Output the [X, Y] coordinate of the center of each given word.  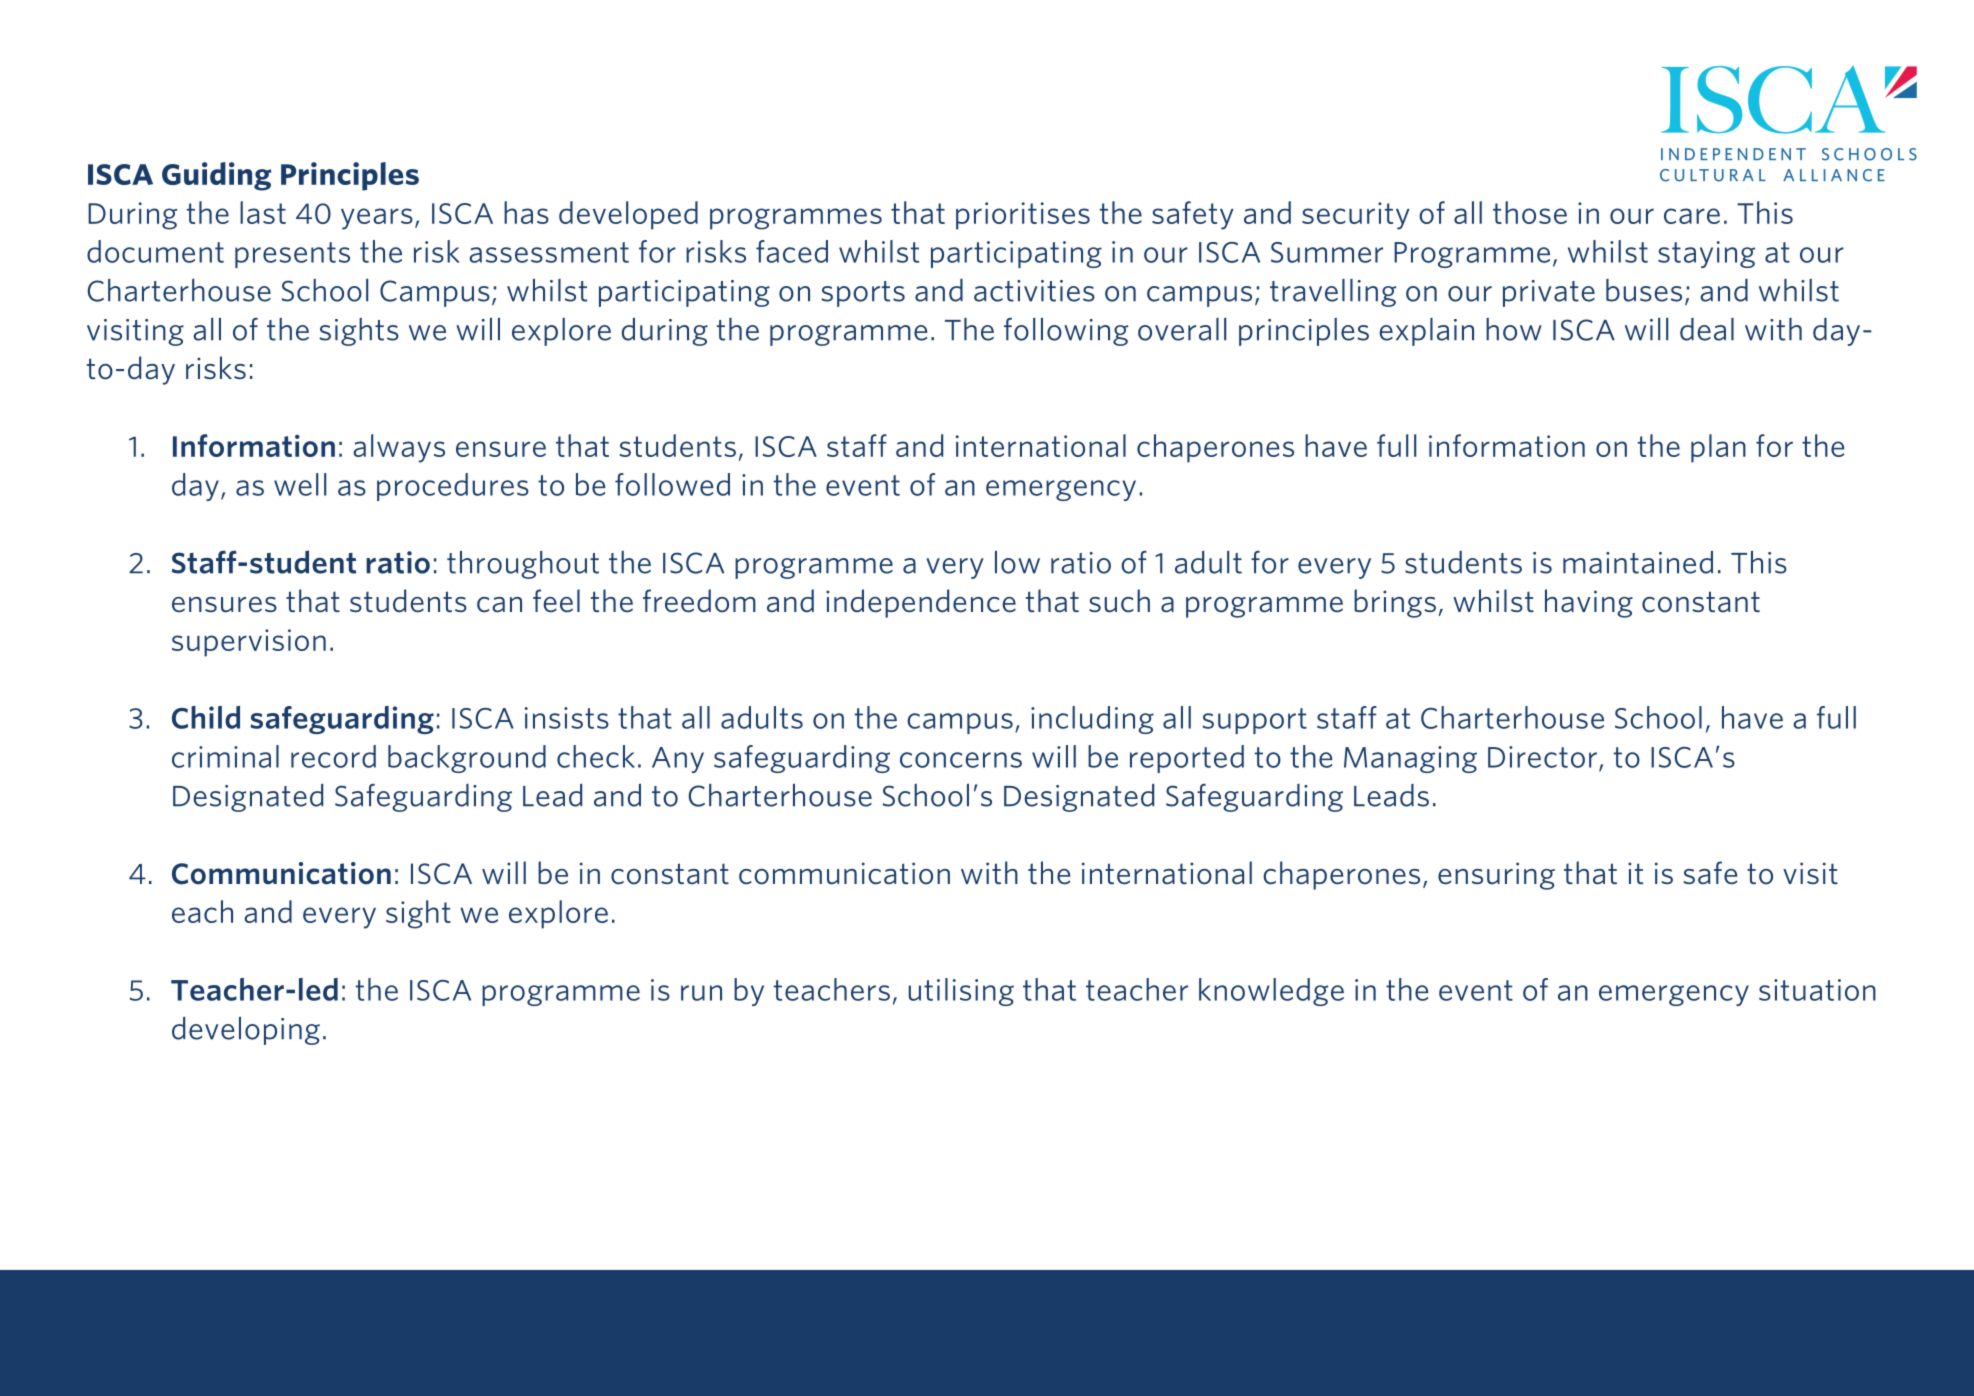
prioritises [1023, 216]
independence [921, 603]
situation [1817, 990]
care [1692, 216]
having [1589, 603]
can [499, 605]
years [377, 219]
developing [246, 1030]
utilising [961, 992]
